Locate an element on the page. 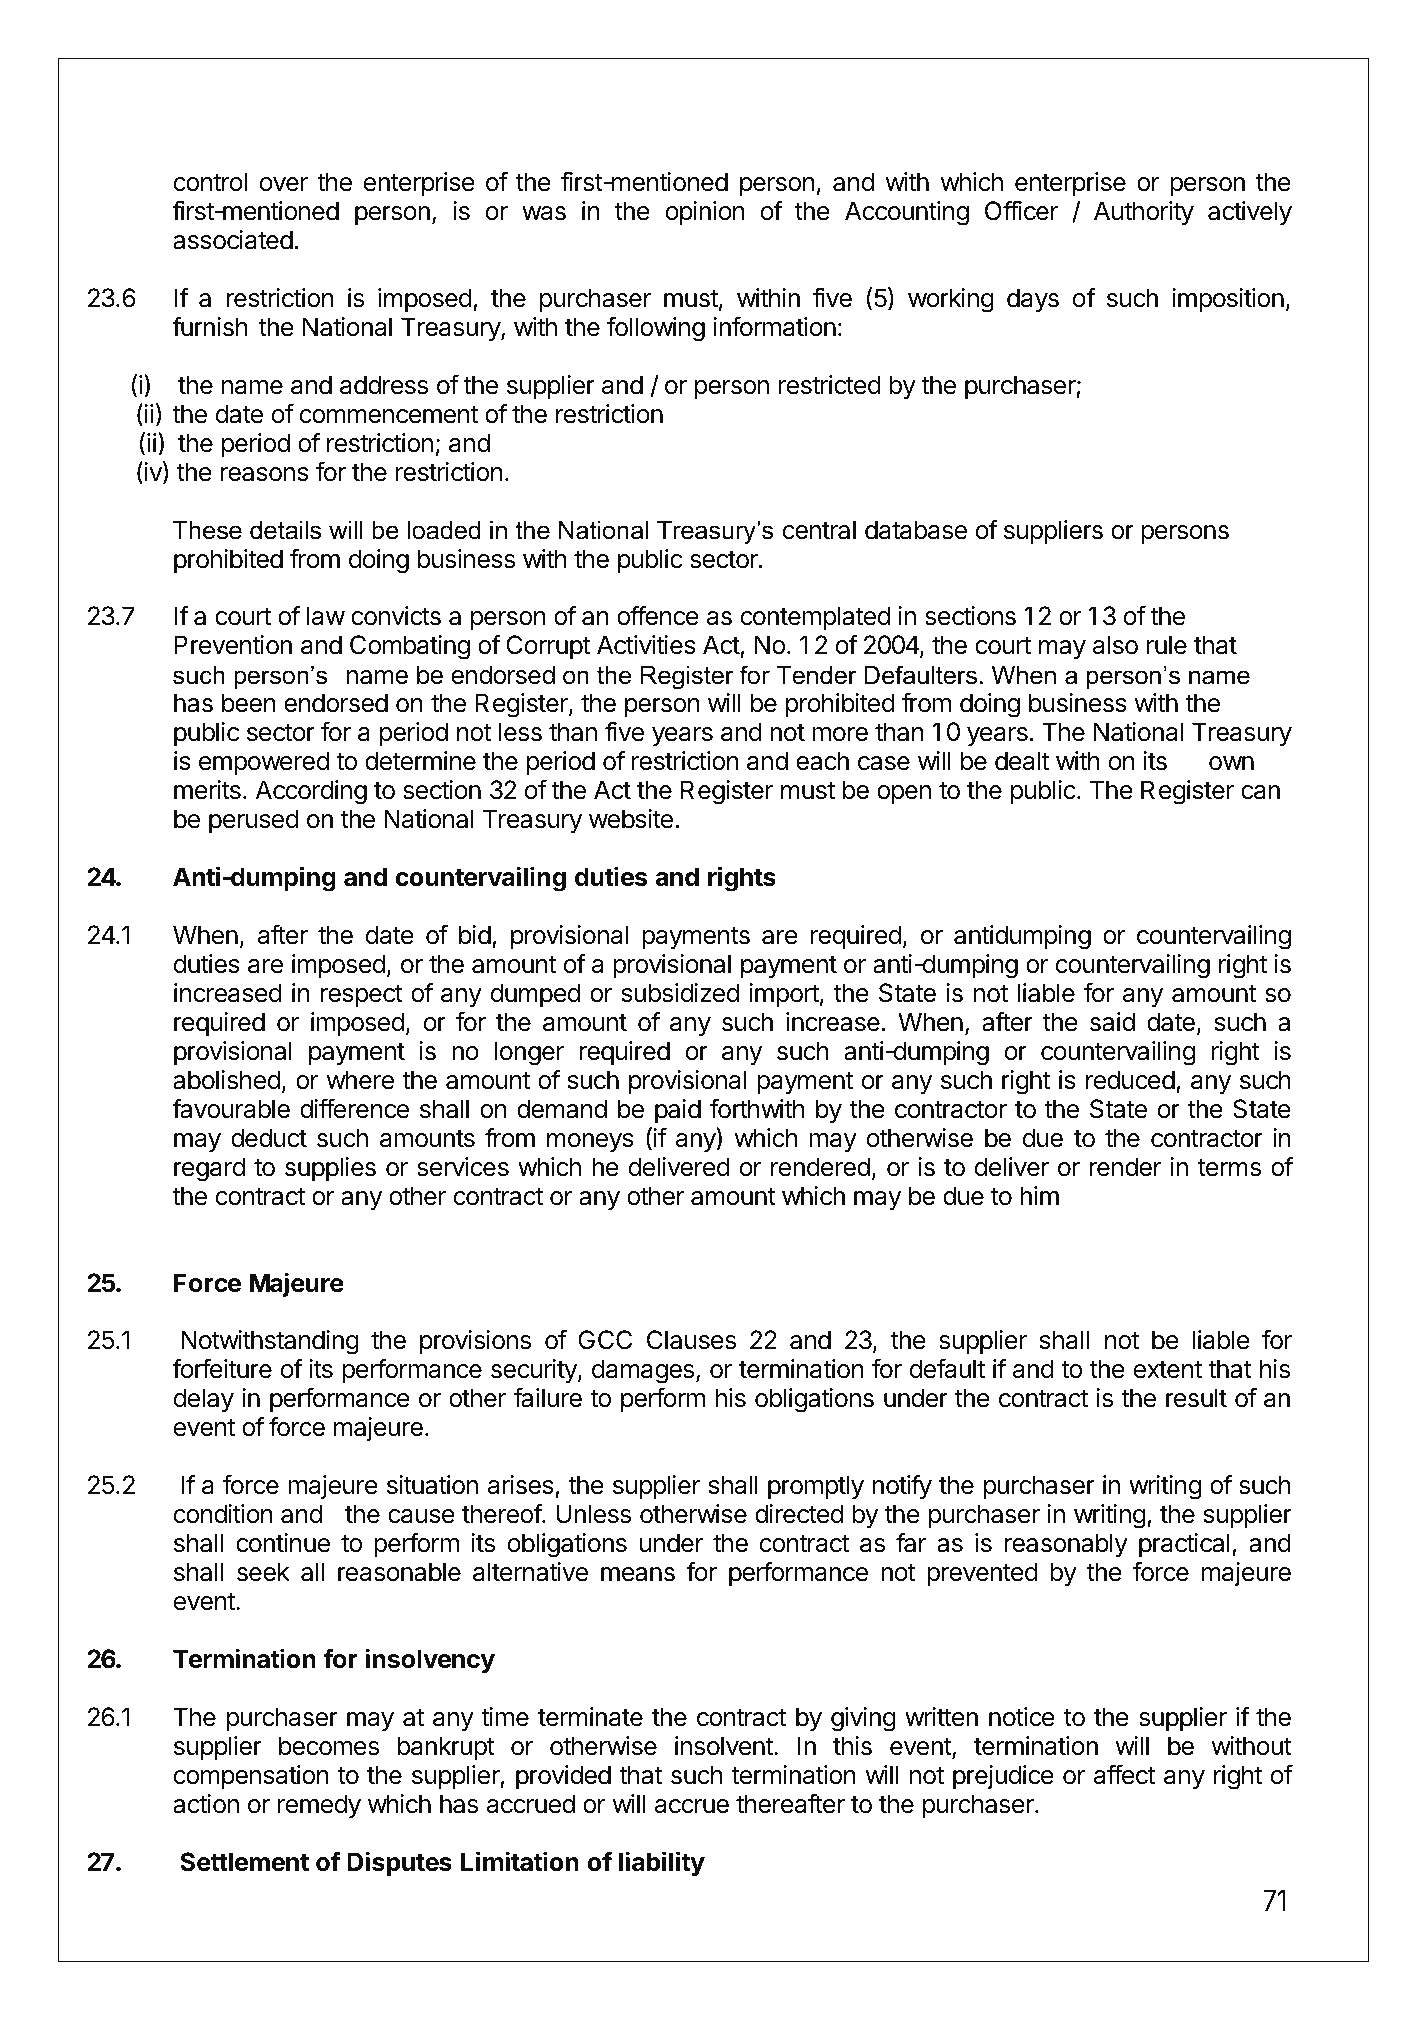 Image resolution: width=1426 pixels, height=2019 pixels. Authority is located at coordinates (1144, 213).
